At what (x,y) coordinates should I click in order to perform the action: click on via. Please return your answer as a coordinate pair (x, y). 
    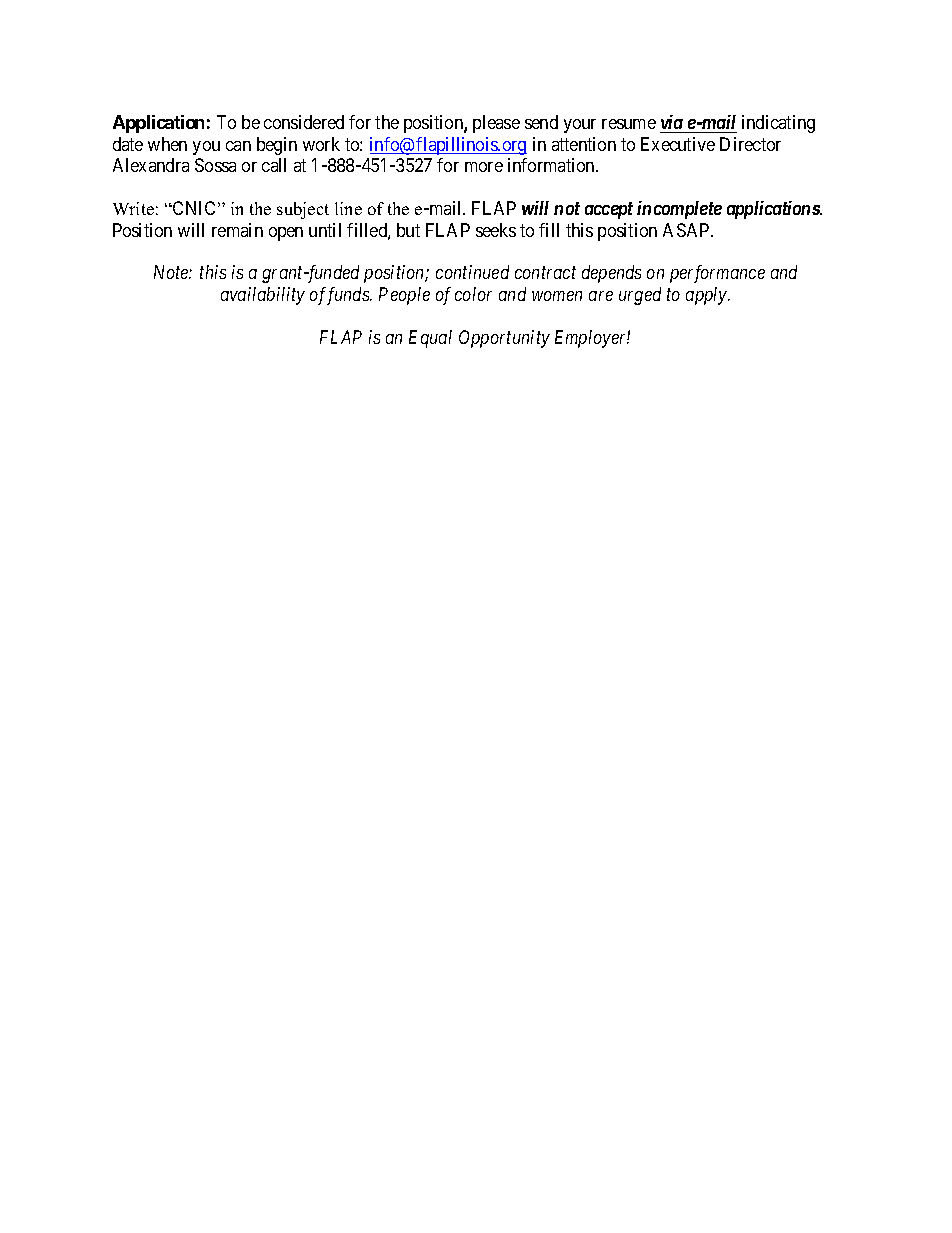
    Looking at the image, I should click on (672, 122).
